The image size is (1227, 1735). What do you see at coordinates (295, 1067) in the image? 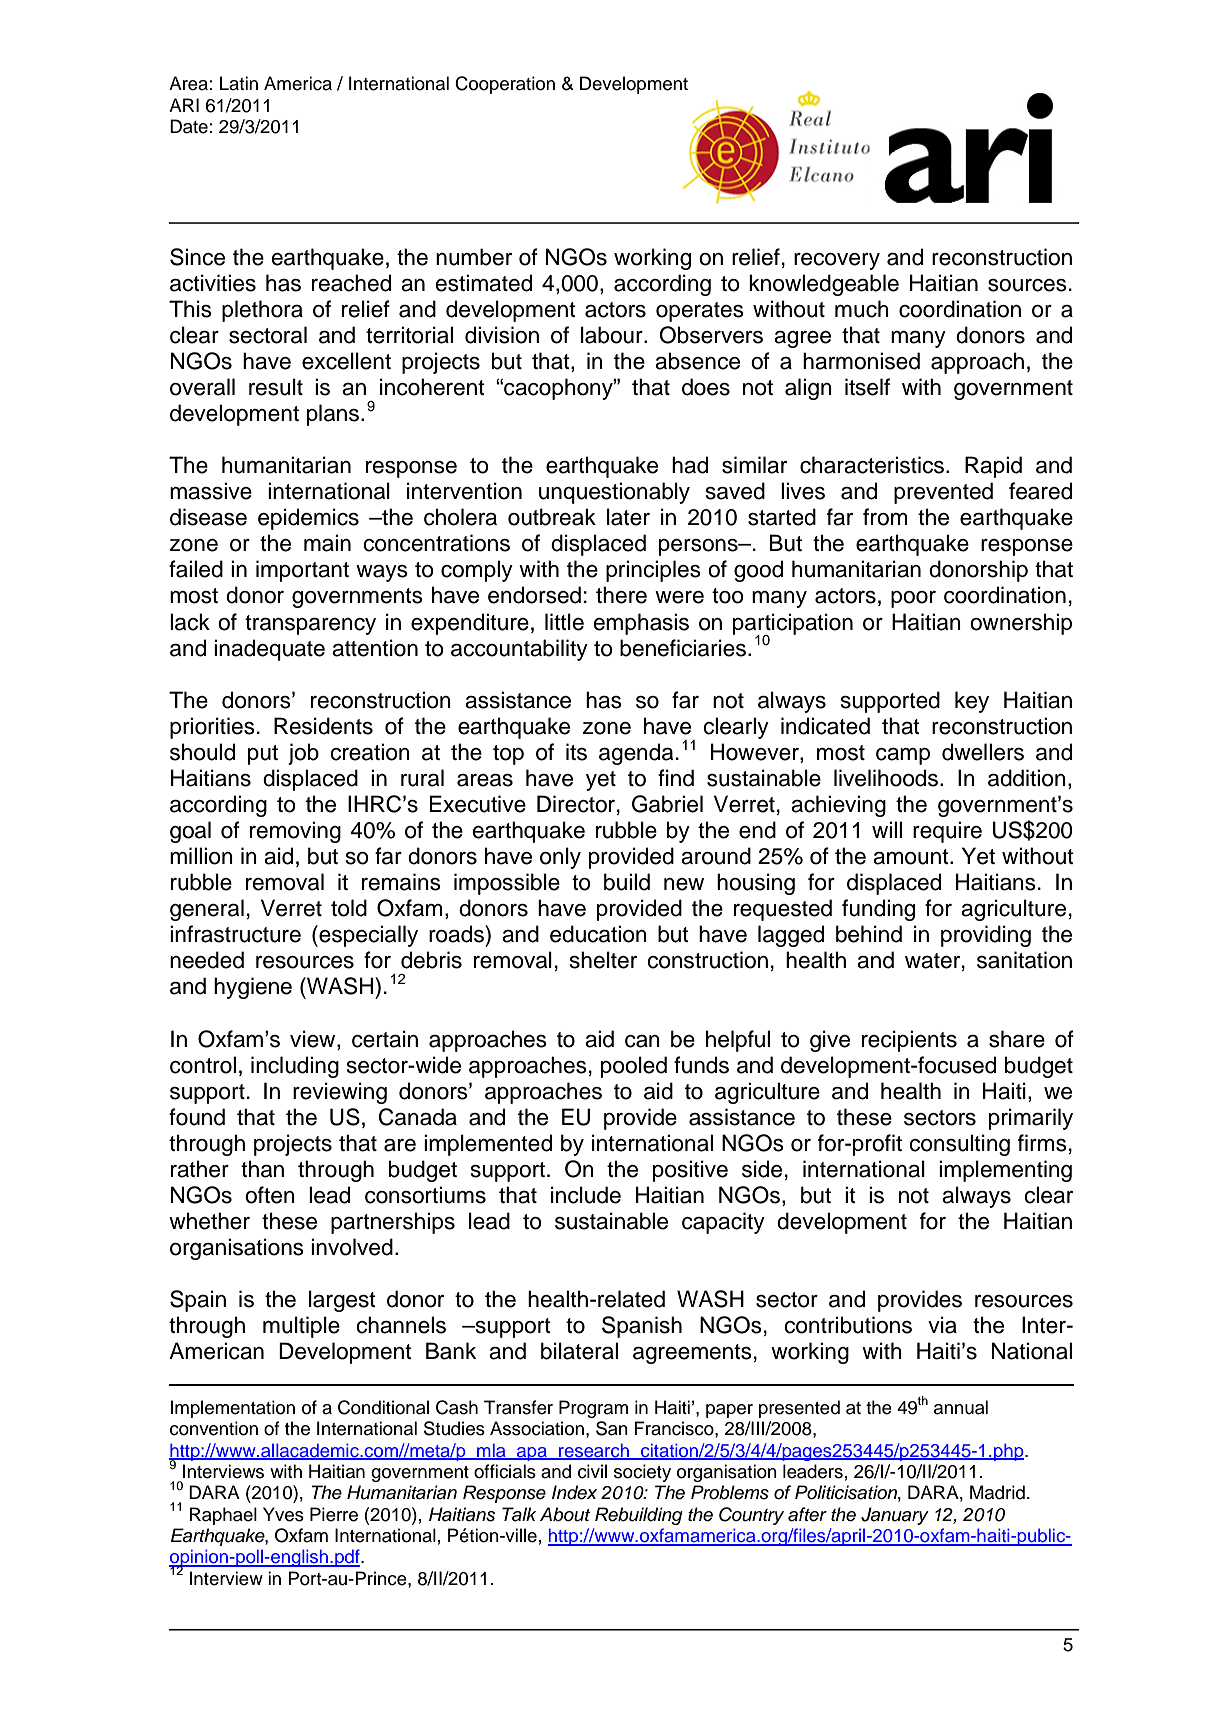
I see `including` at bounding box center [295, 1067].
